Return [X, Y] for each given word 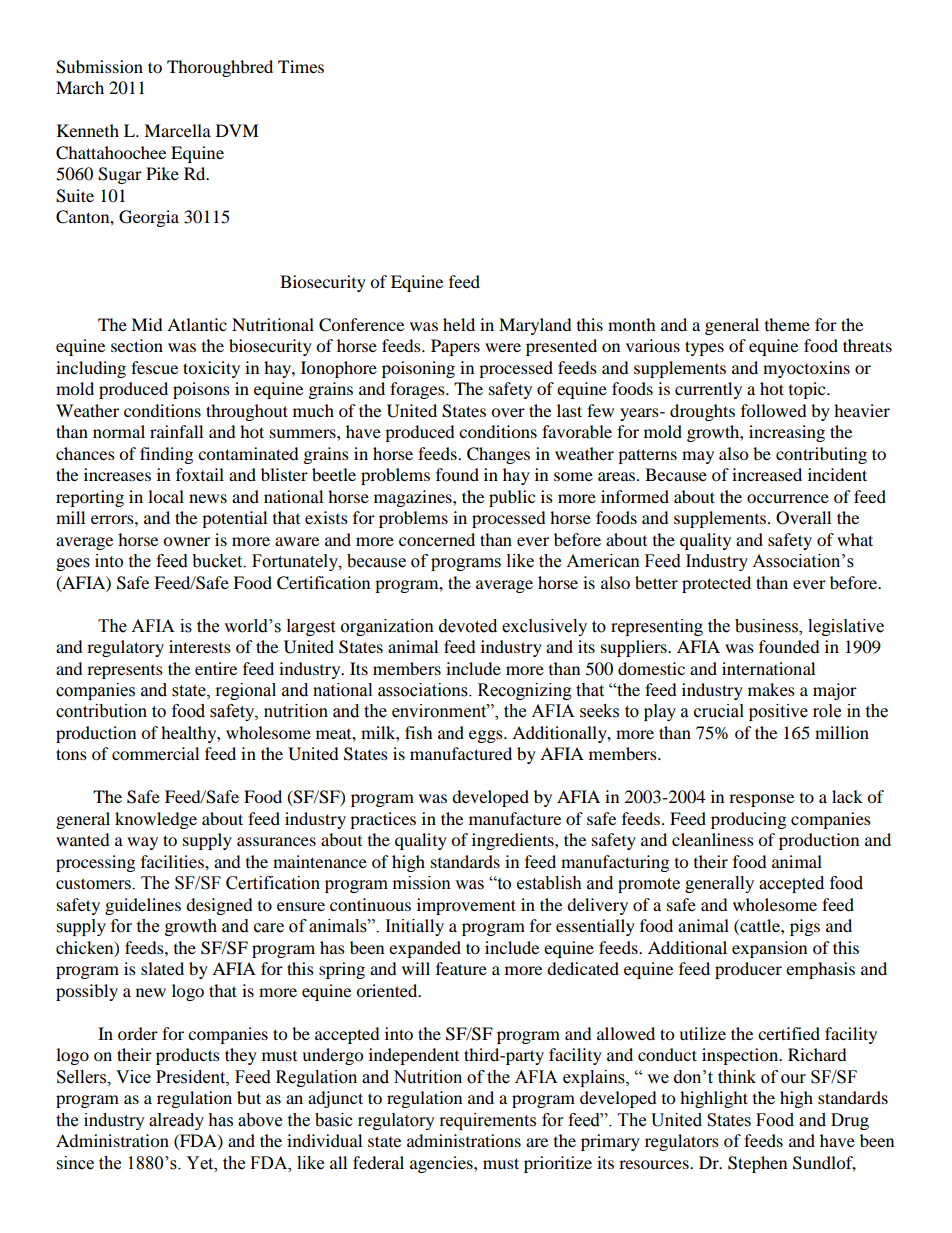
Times [301, 66]
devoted [468, 626]
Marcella [177, 130]
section [137, 345]
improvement [466, 906]
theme [787, 324]
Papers [455, 347]
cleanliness [713, 839]
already [176, 1121]
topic [808, 390]
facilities [173, 861]
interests [200, 646]
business [767, 626]
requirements [488, 1121]
